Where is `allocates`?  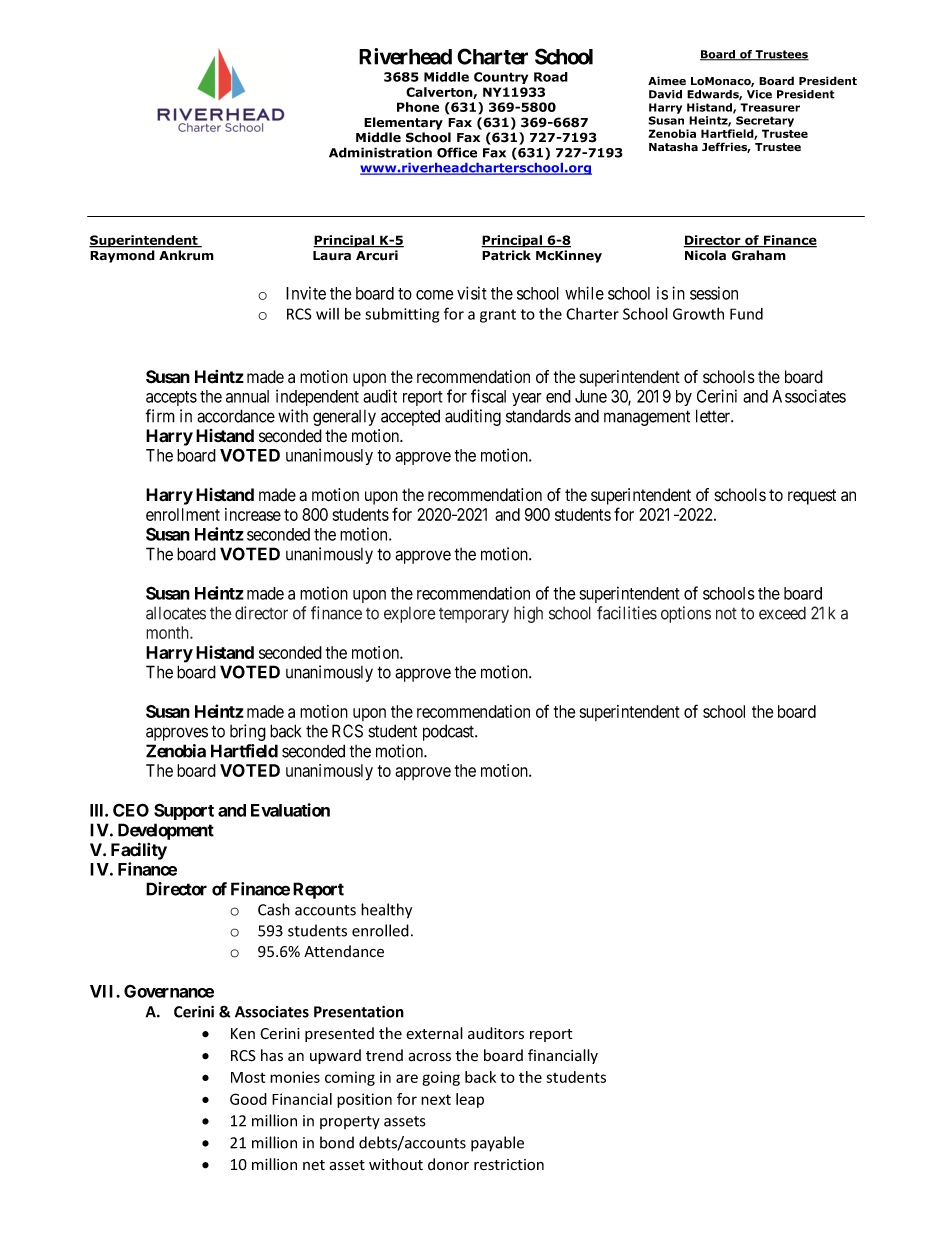 allocates is located at coordinates (176, 613).
